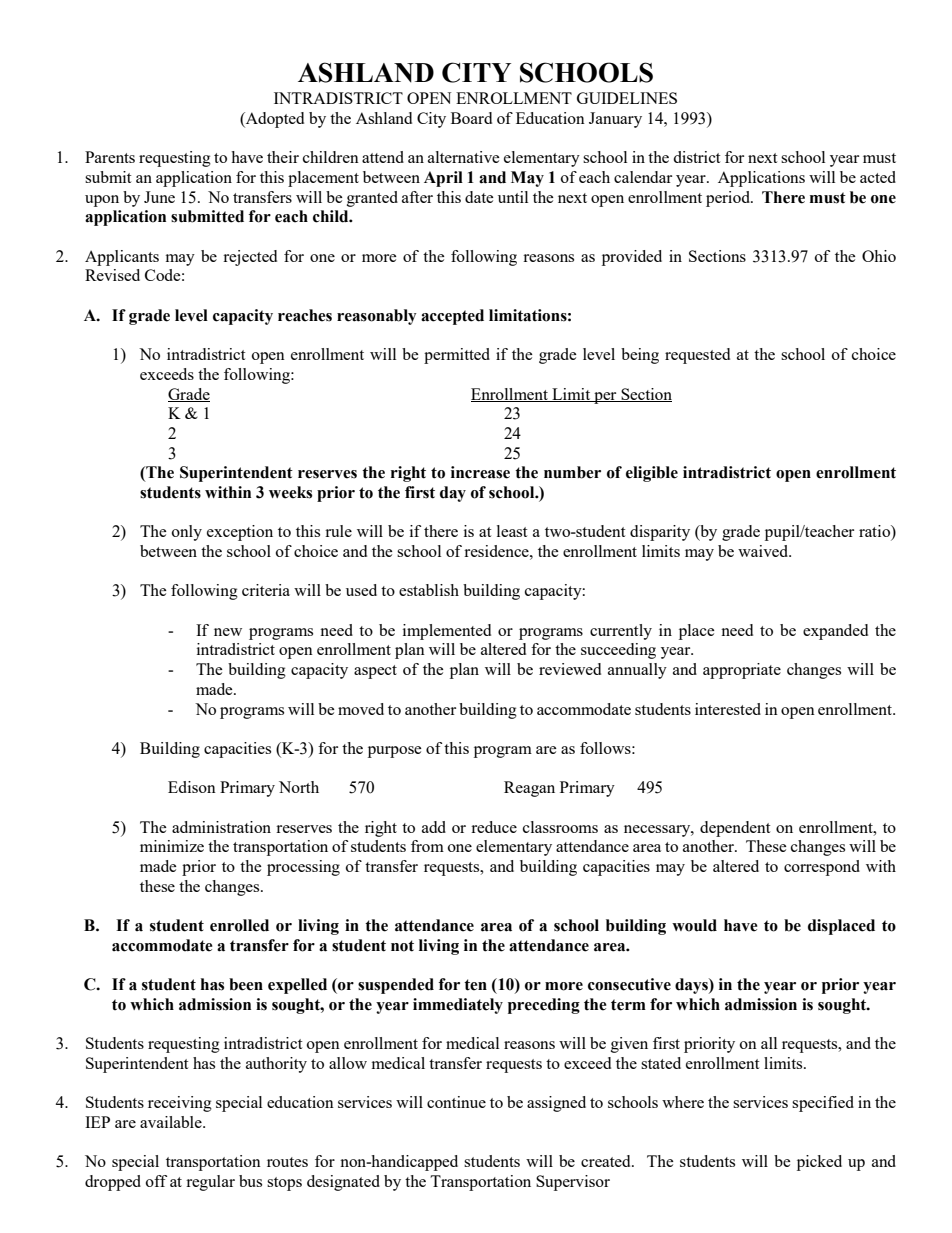 This screenshot has width=952, height=1233. What do you see at coordinates (529, 789) in the screenshot?
I see `Reagan` at bounding box center [529, 789].
